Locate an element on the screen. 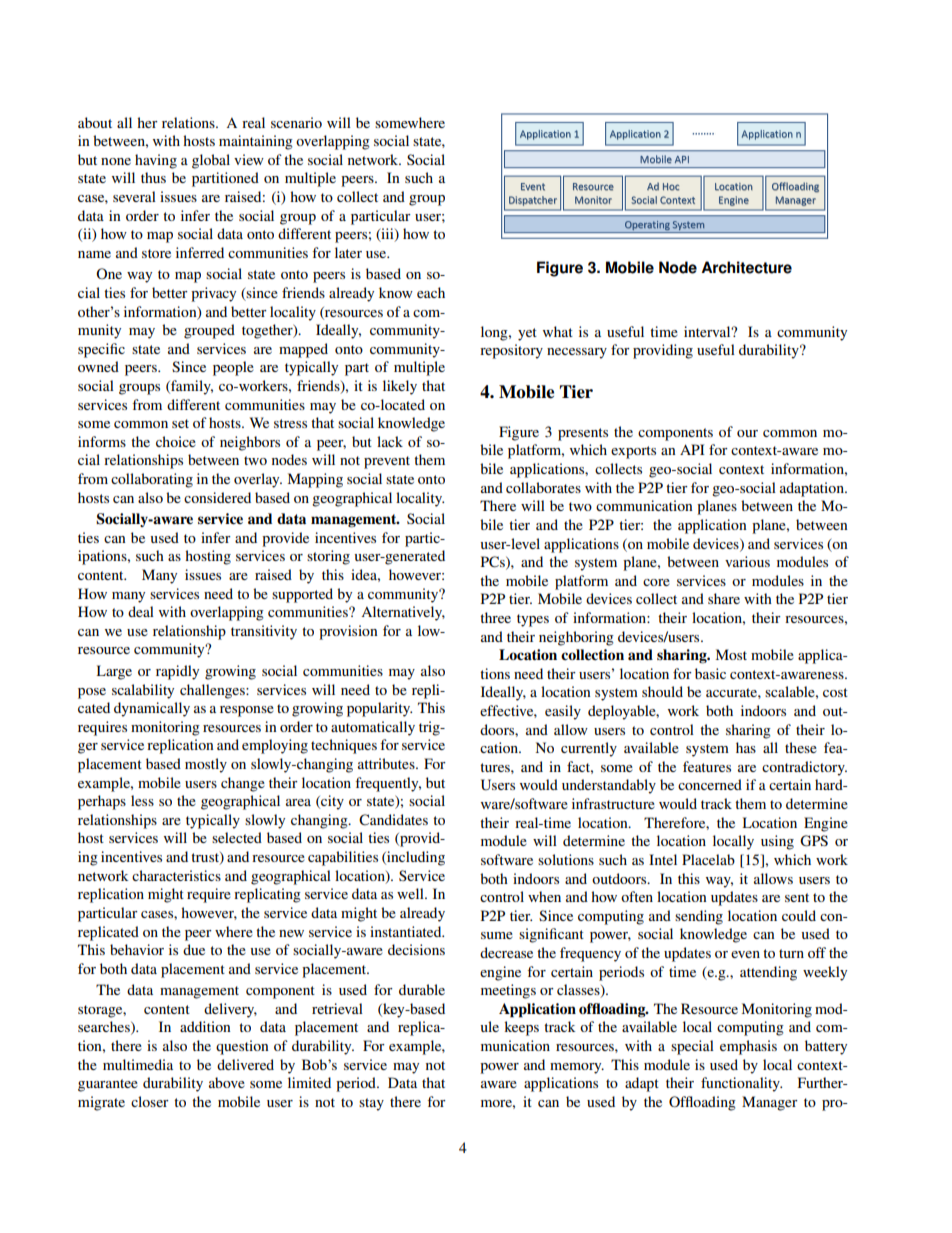 The width and height of the screenshot is (952, 1233). emphasis is located at coordinates (748, 1047).
